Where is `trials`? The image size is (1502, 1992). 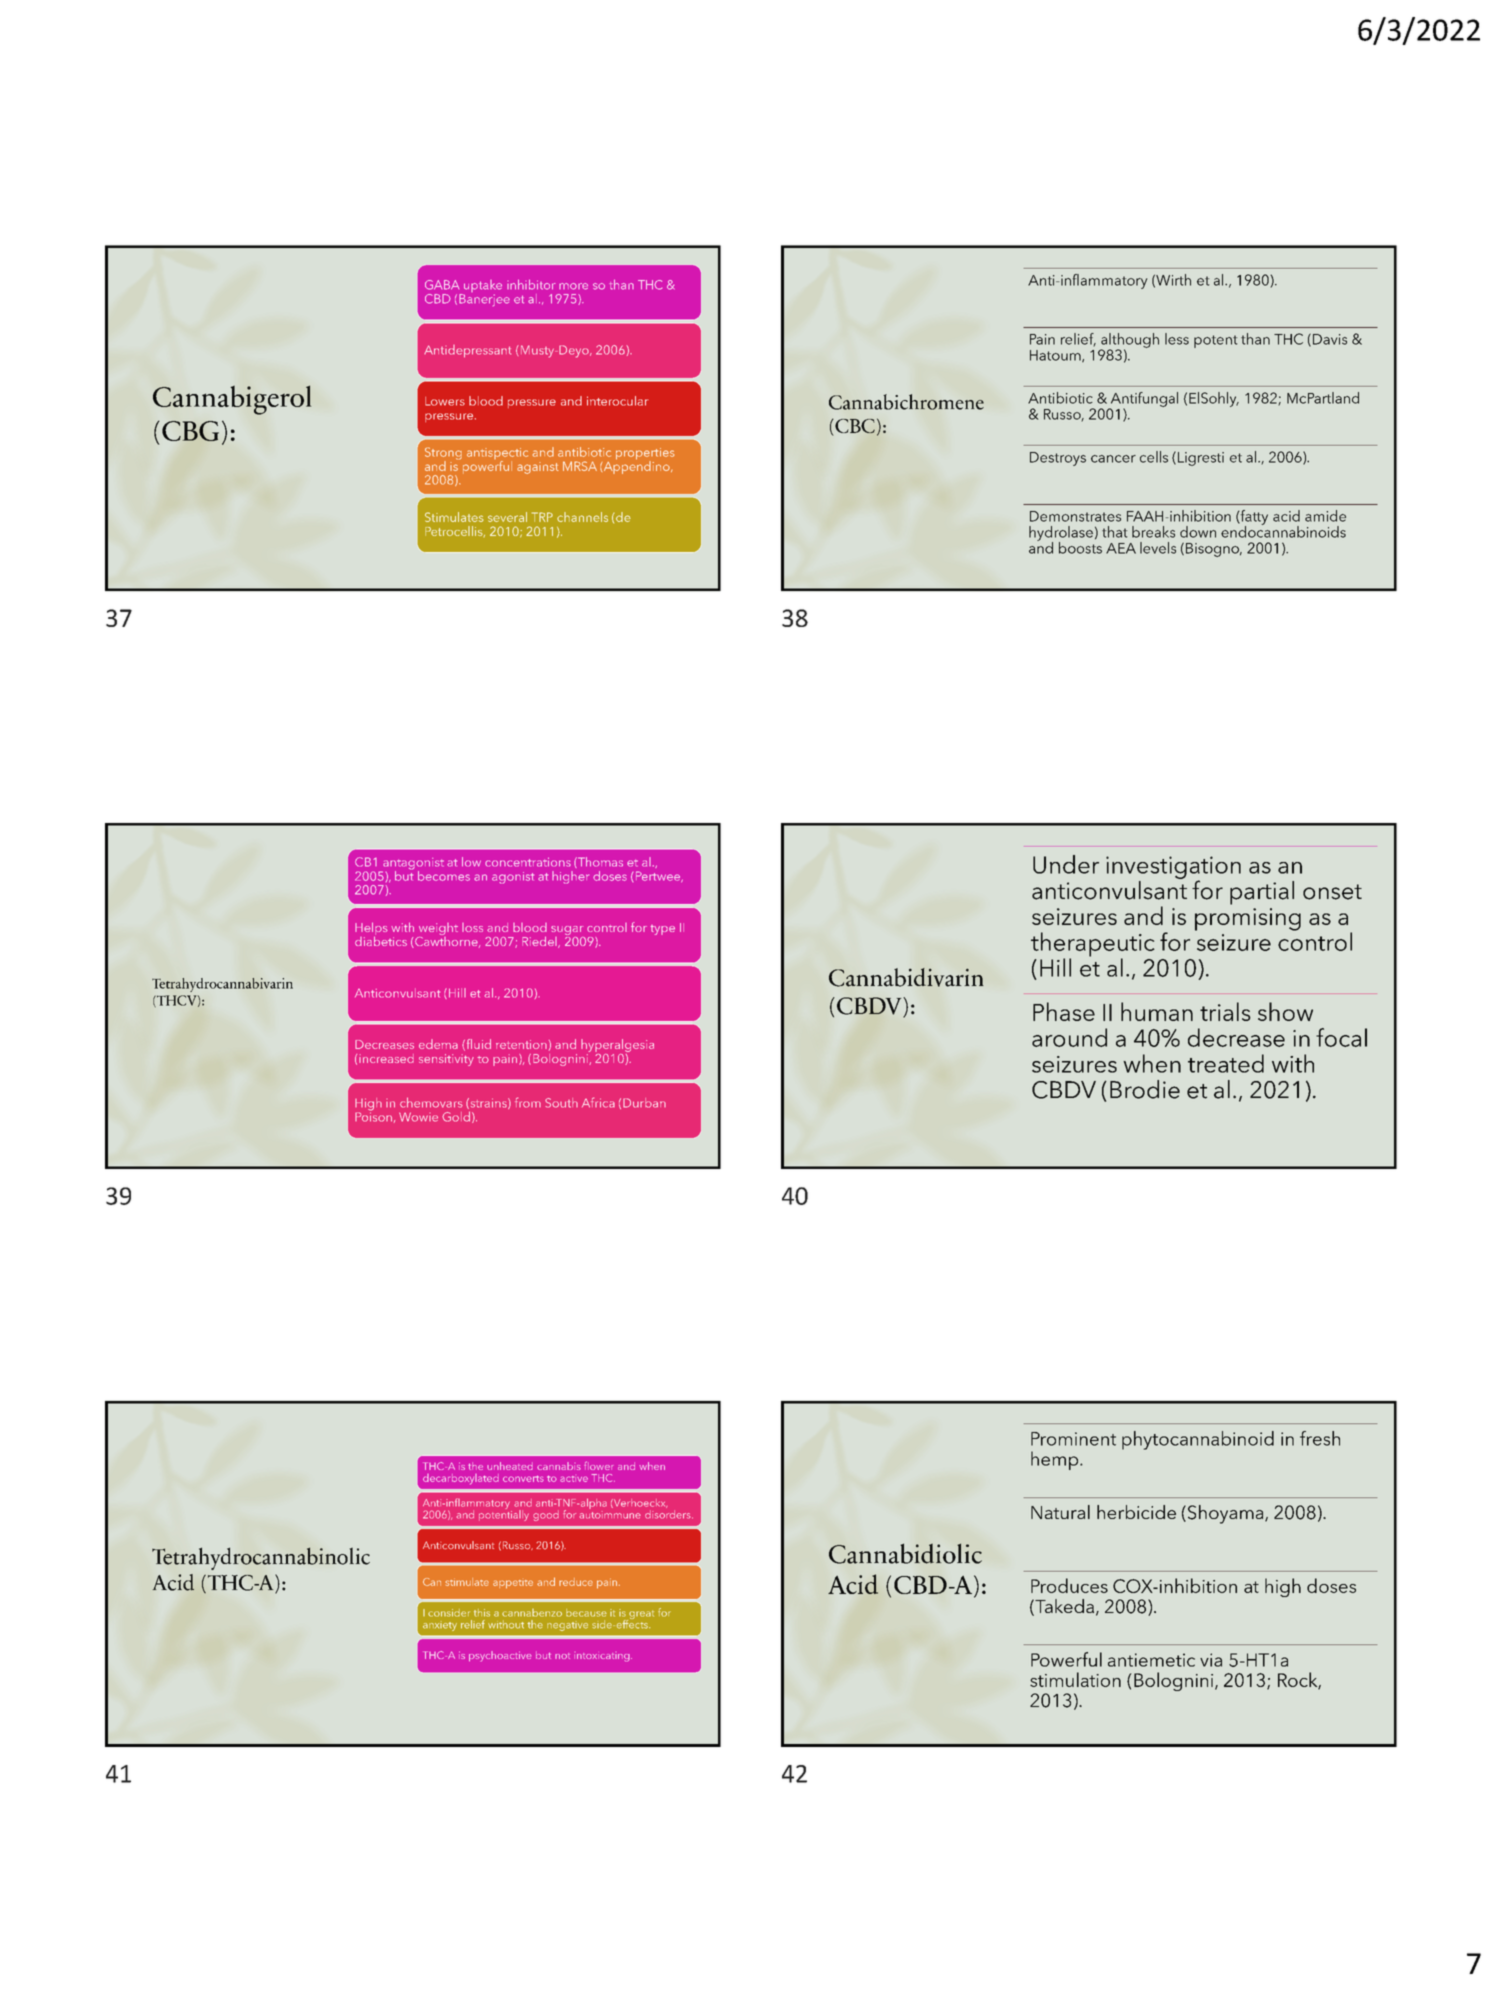
trials is located at coordinates (1225, 1011).
